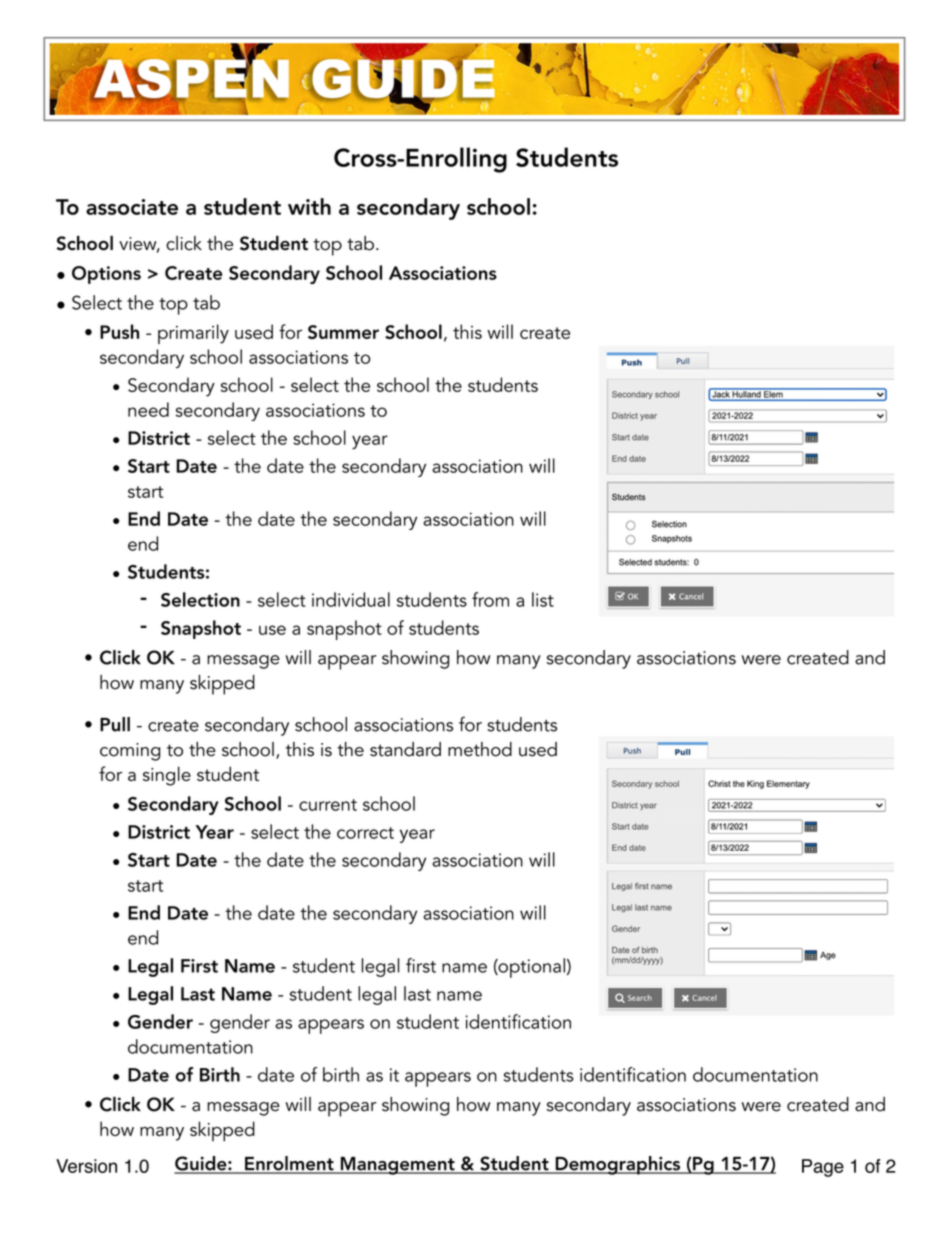  I want to click on list, so click(543, 599).
